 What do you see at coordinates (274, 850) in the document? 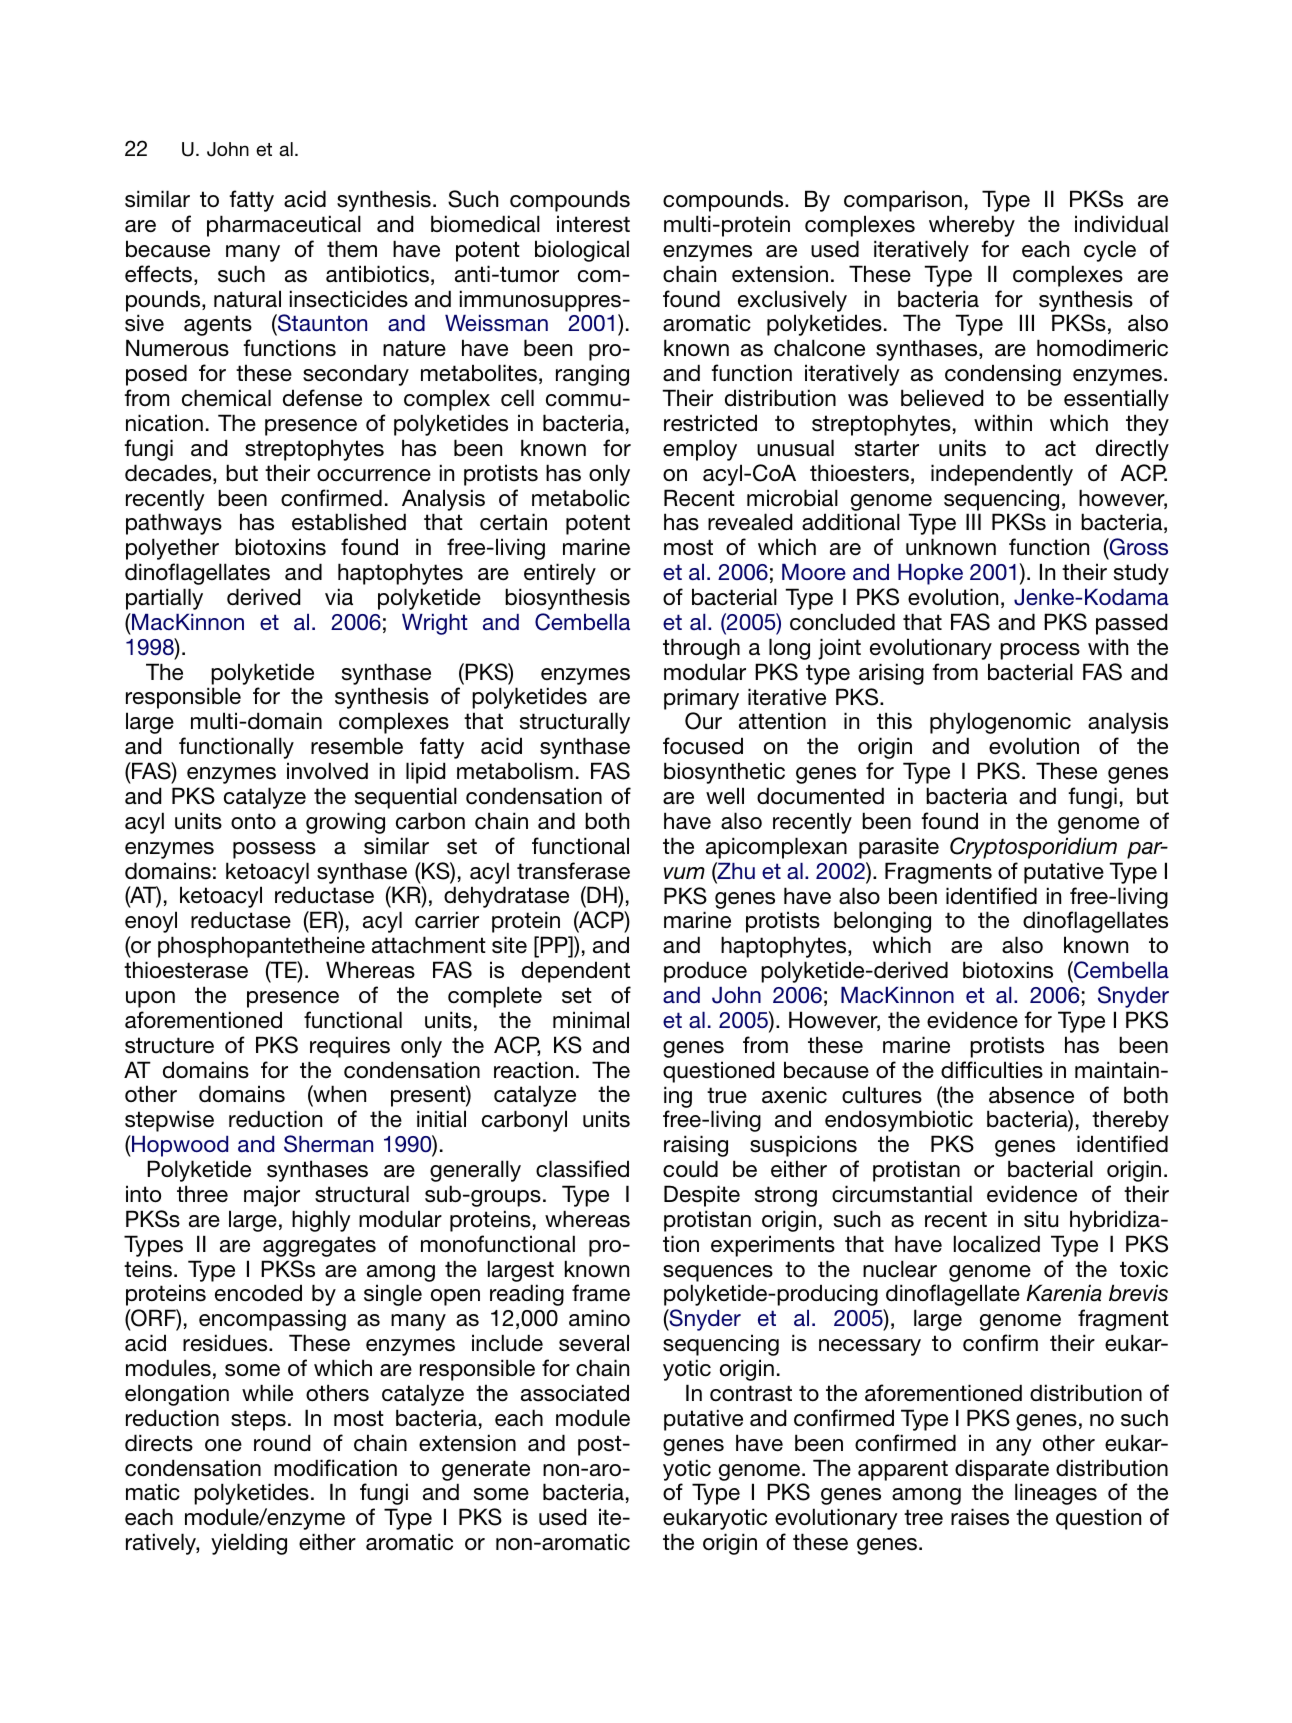
I see `possess` at bounding box center [274, 850].
